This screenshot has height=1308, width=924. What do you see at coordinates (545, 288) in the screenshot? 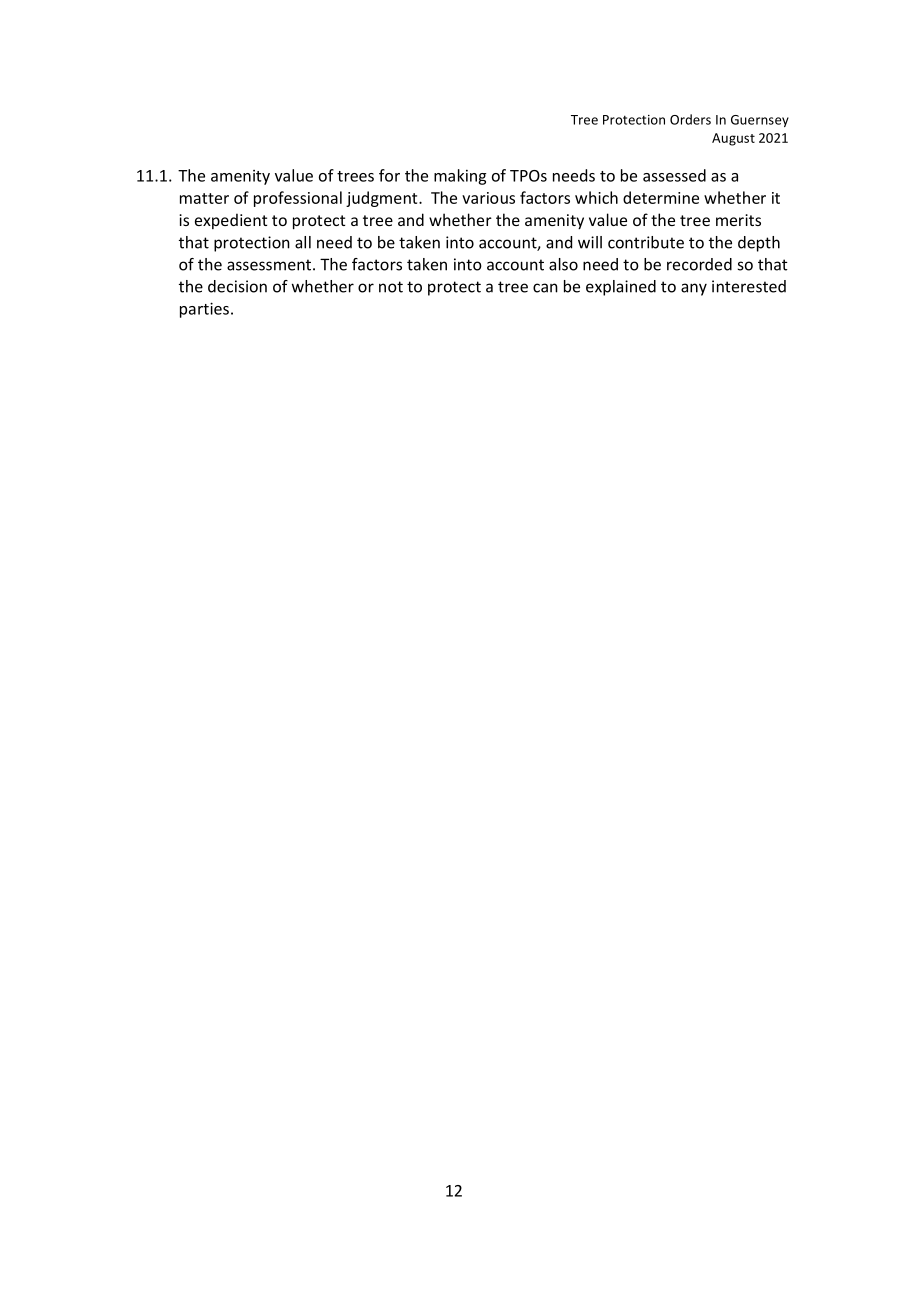
I see `can` at bounding box center [545, 288].
